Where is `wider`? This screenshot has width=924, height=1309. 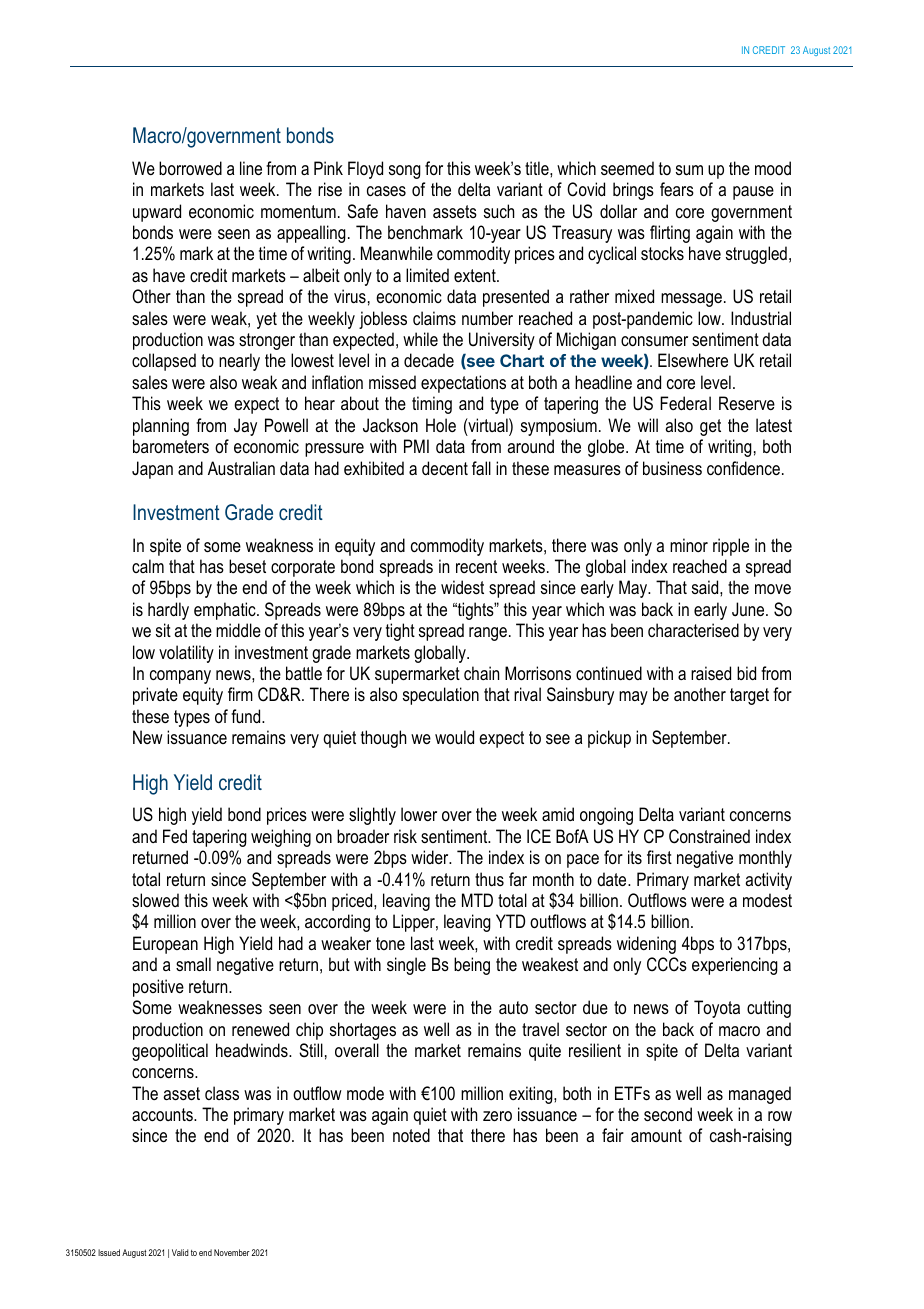 wider is located at coordinates (431, 857).
